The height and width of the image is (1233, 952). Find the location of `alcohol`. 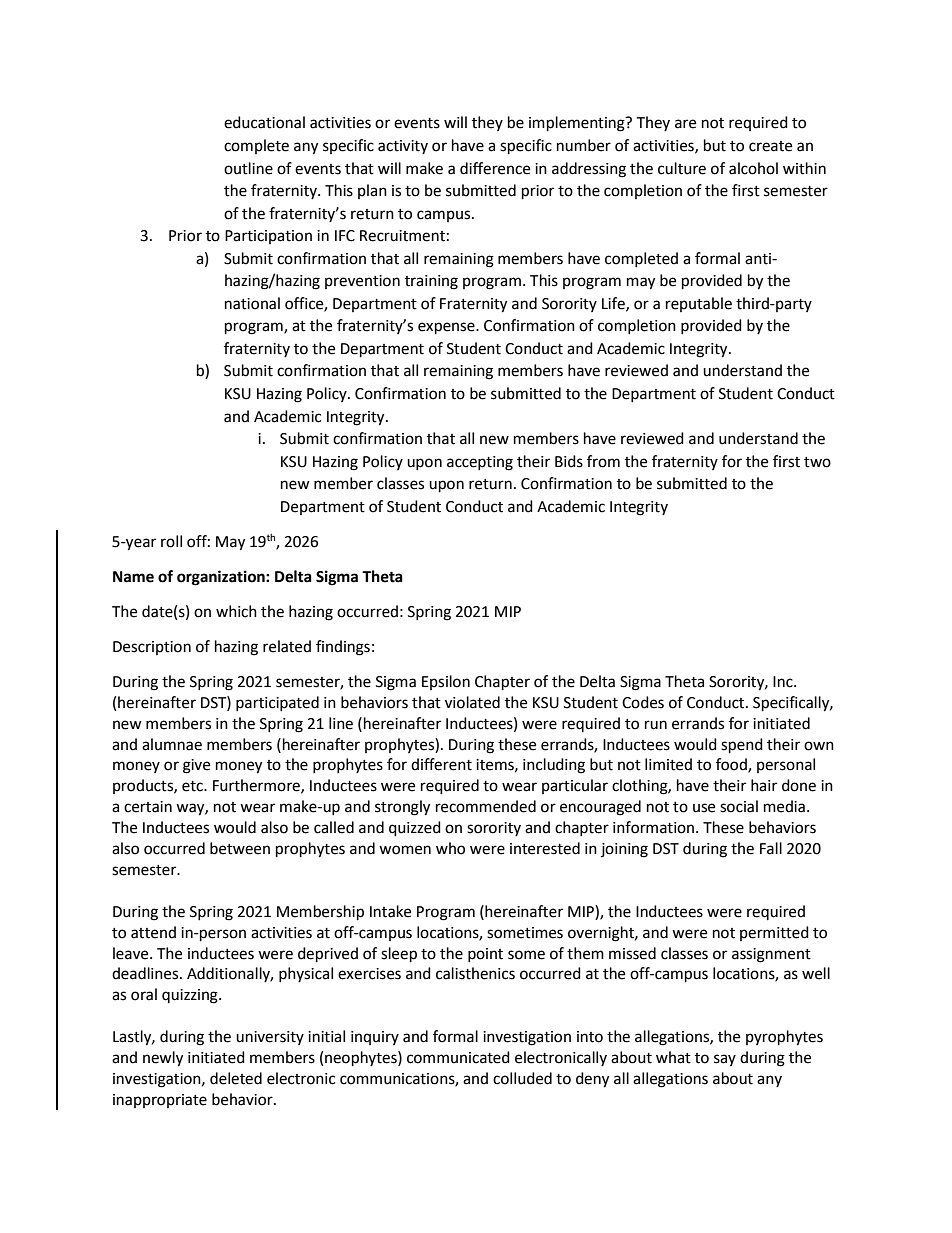

alcohol is located at coordinates (753, 168).
